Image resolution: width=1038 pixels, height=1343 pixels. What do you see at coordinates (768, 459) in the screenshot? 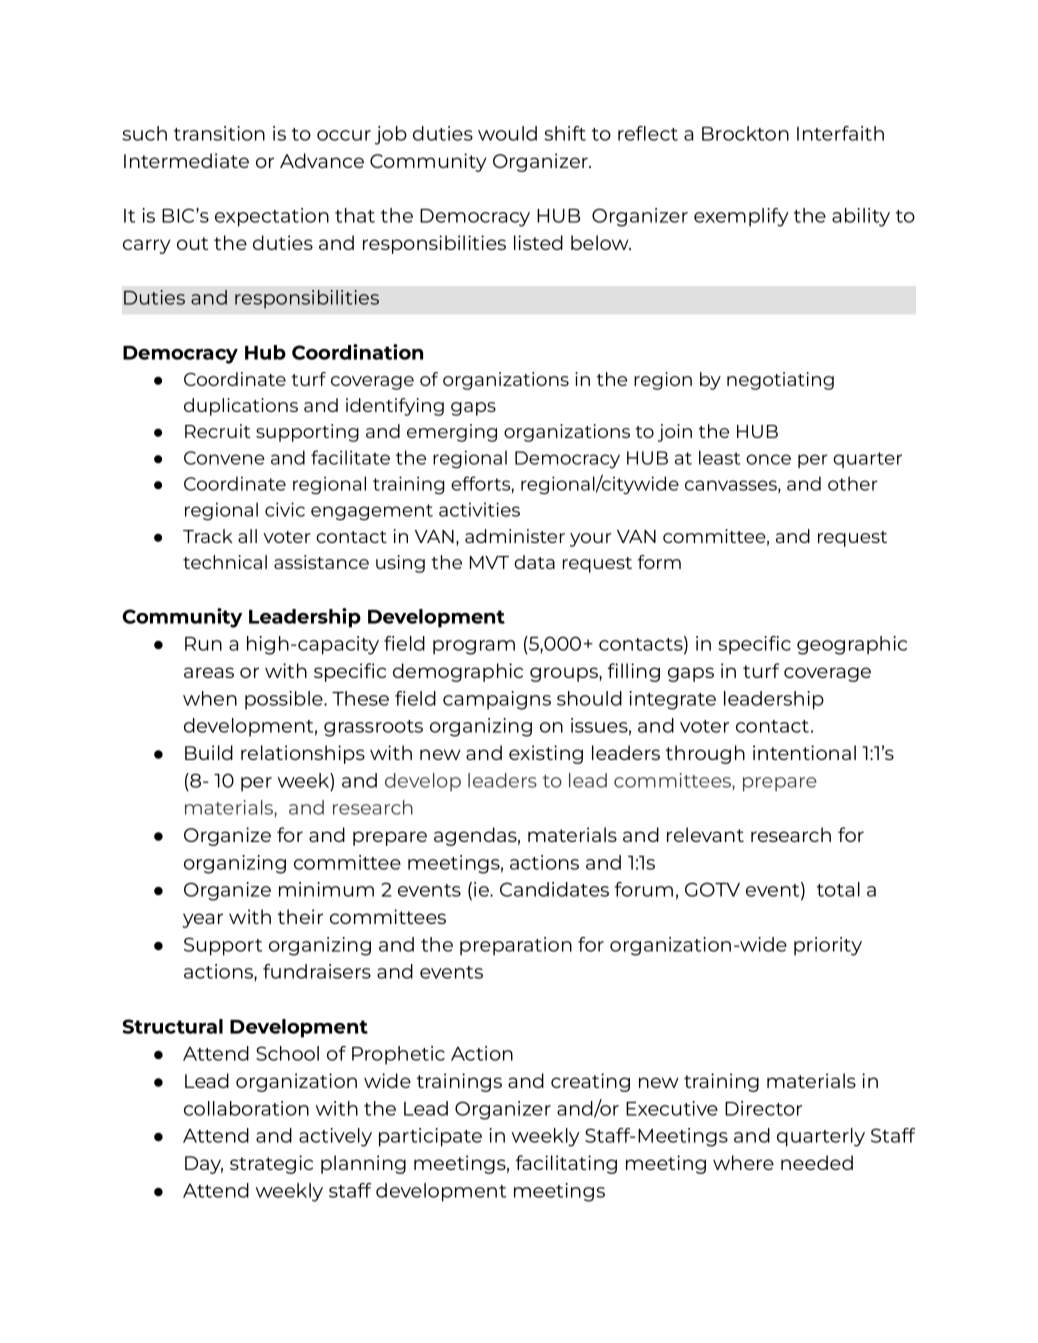
I see `once` at bounding box center [768, 459].
